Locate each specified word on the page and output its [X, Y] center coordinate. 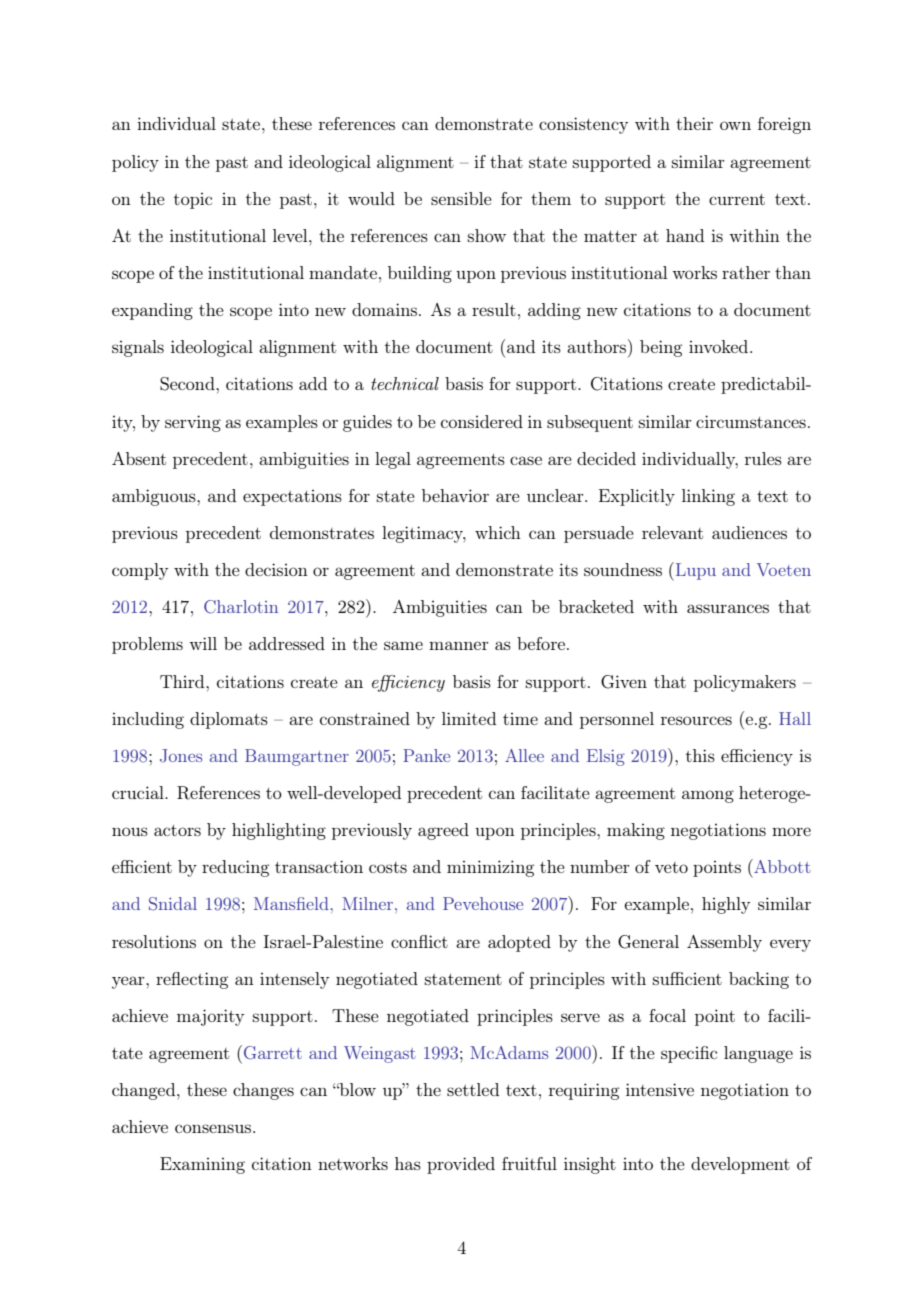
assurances [728, 608]
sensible [461, 198]
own [735, 125]
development [740, 1165]
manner [459, 645]
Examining [202, 1165]
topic [193, 200]
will [203, 643]
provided [461, 1165]
